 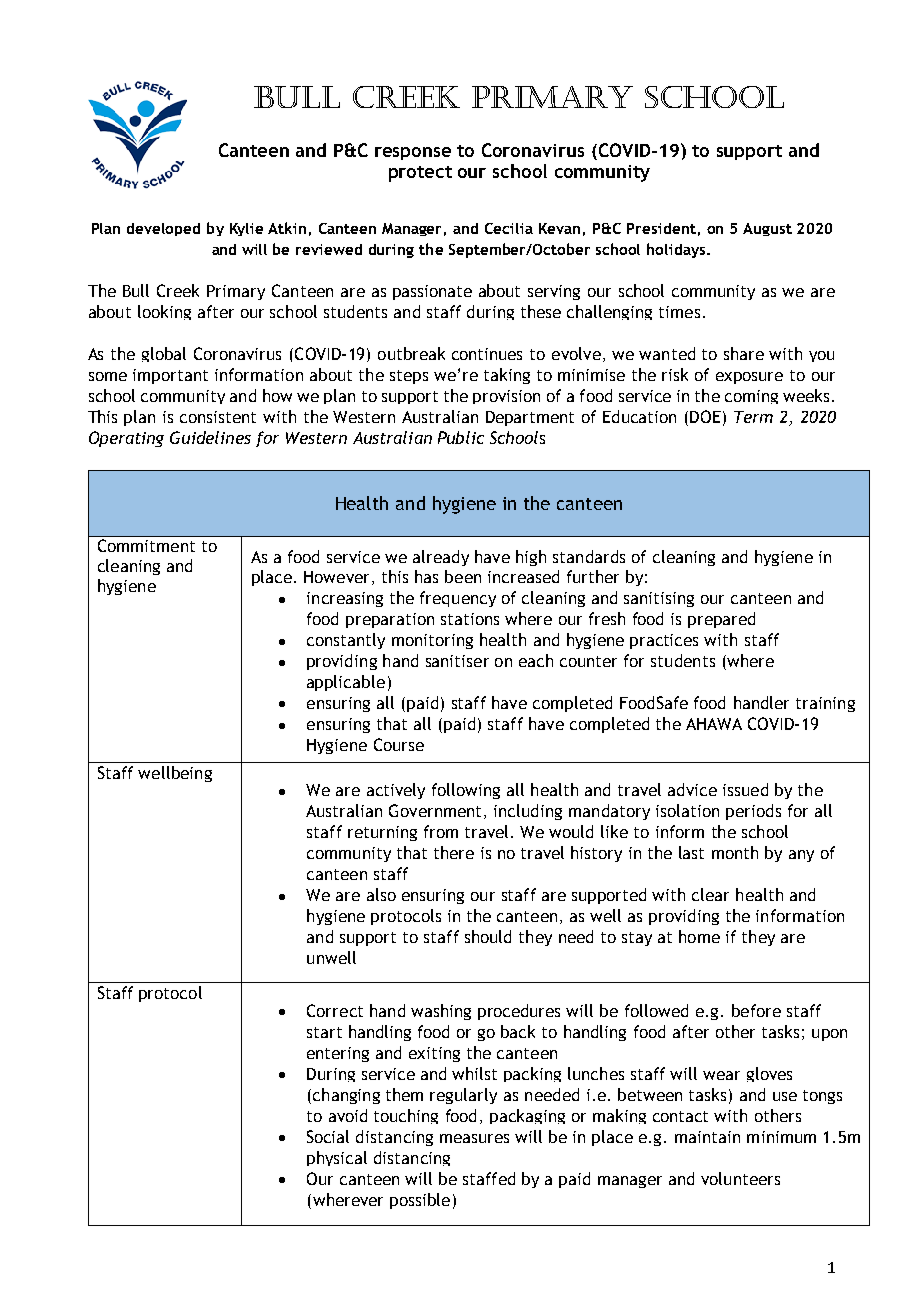 What do you see at coordinates (163, 229) in the page?
I see `developed` at bounding box center [163, 229].
